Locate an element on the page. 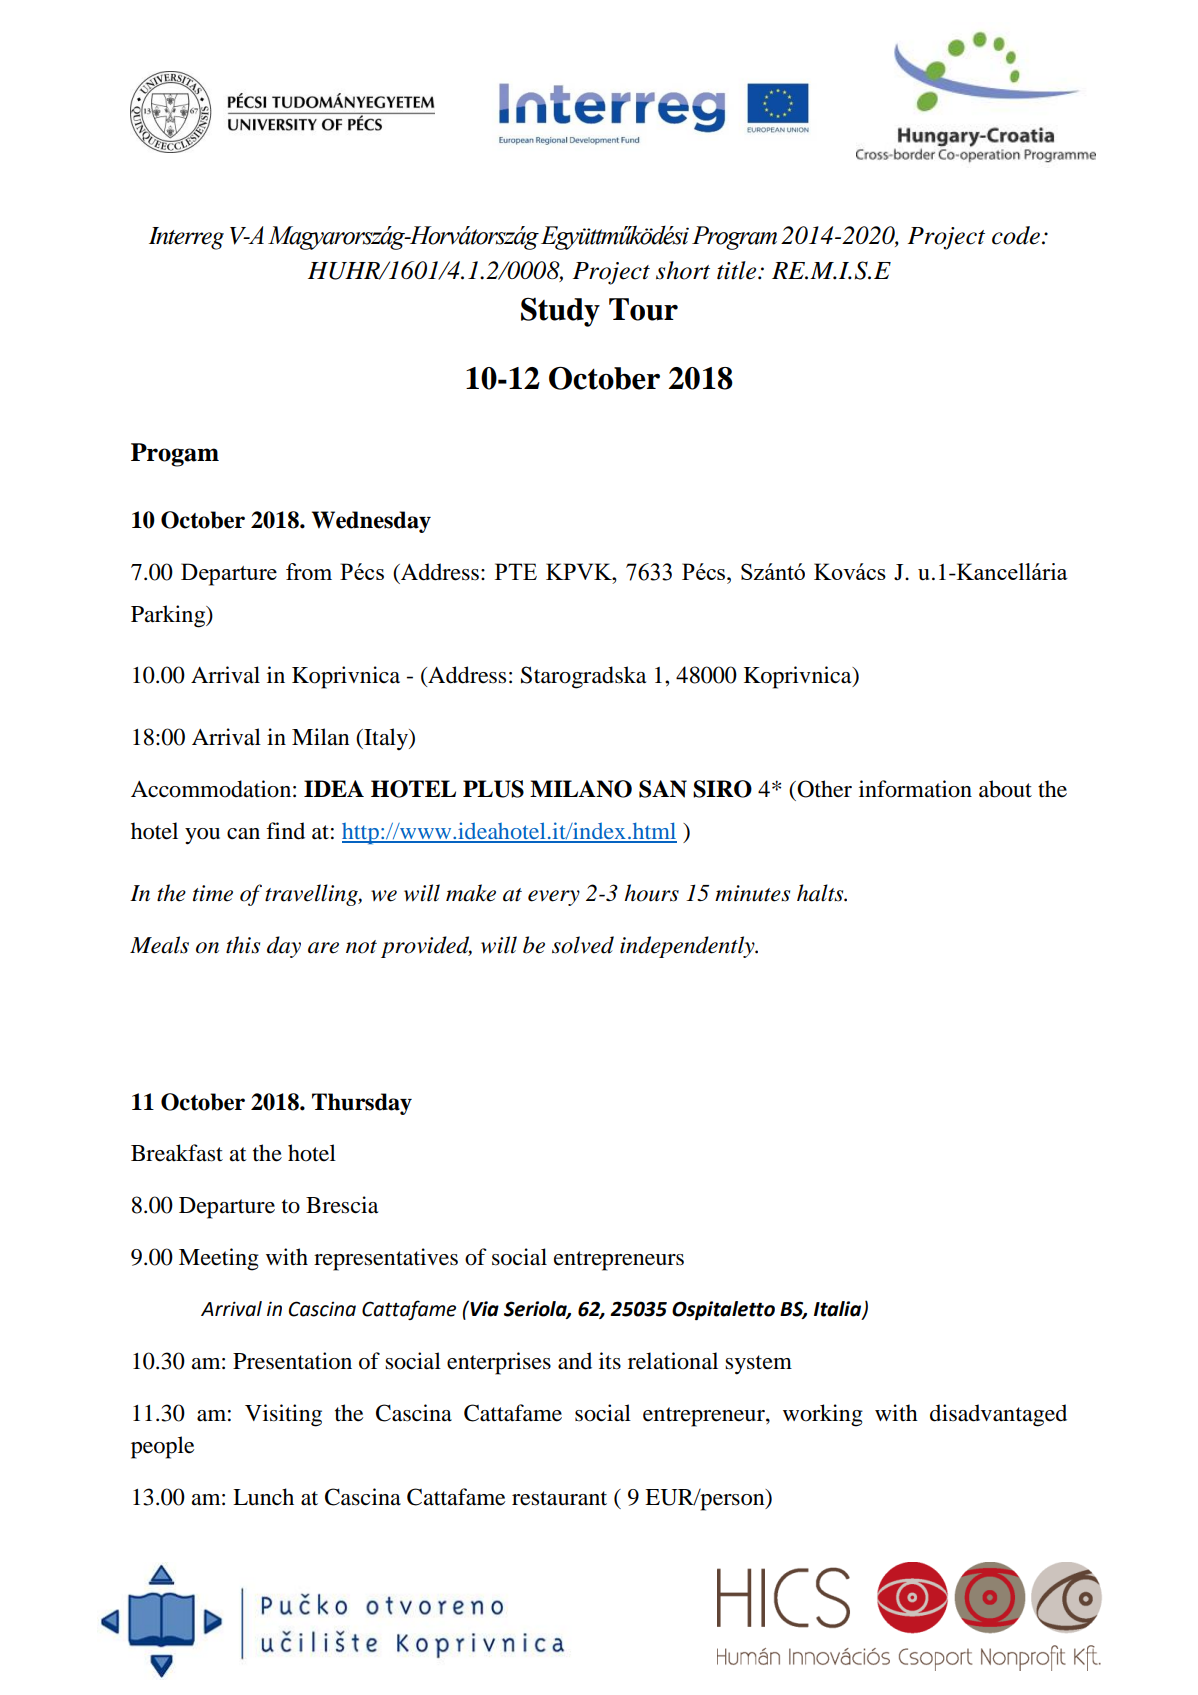  Study is located at coordinates (560, 312).
